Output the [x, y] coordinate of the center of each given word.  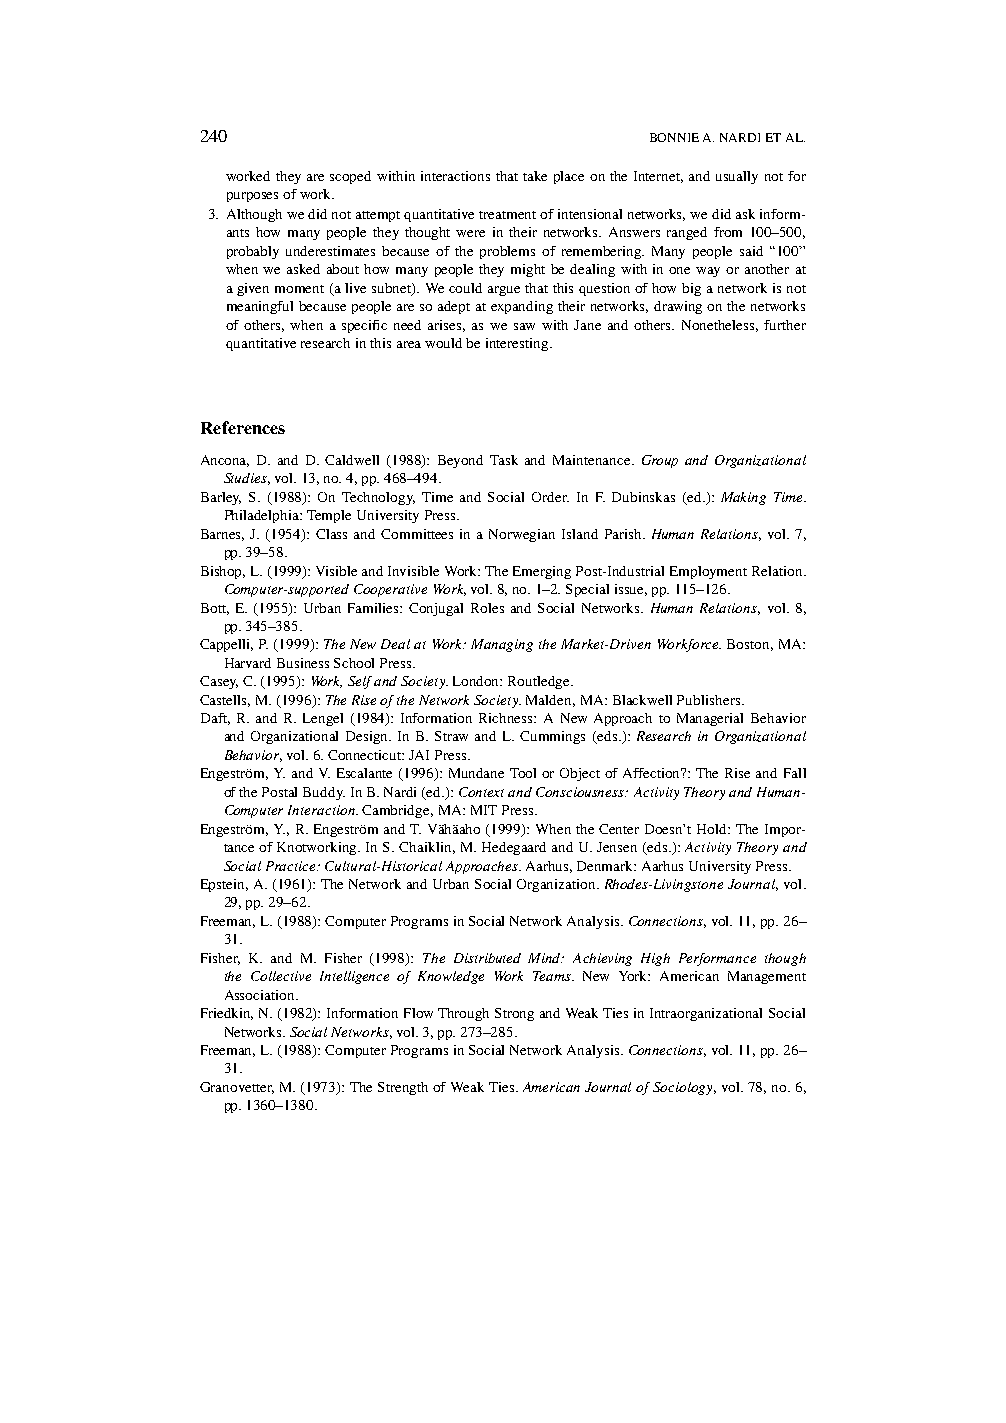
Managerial [710, 719]
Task [504, 460]
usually [737, 177]
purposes [252, 197]
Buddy [324, 793]
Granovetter [237, 1088]
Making [743, 498]
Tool [523, 773]
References [243, 427]
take [535, 176]
